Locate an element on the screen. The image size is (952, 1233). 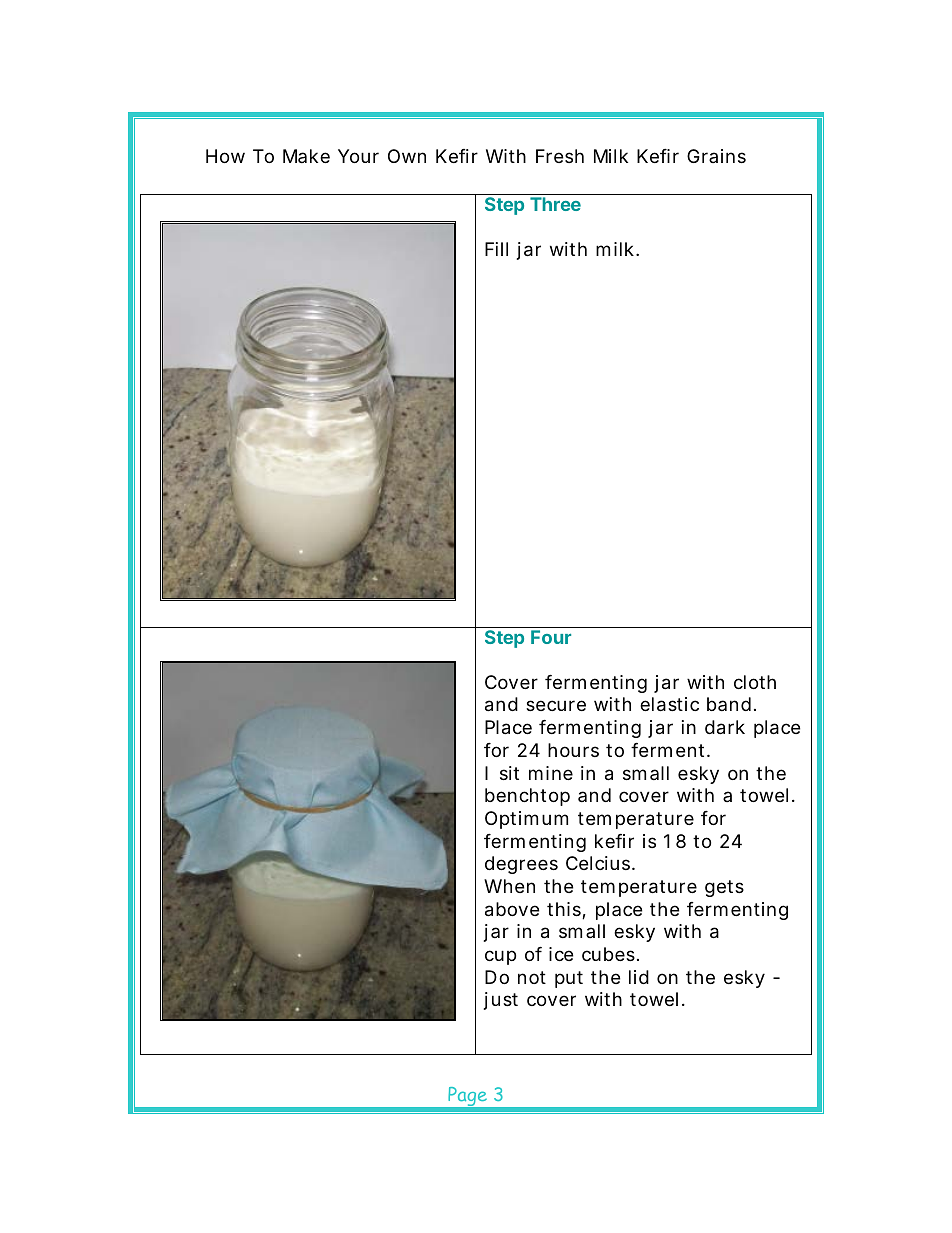
cup is located at coordinates (500, 957).
